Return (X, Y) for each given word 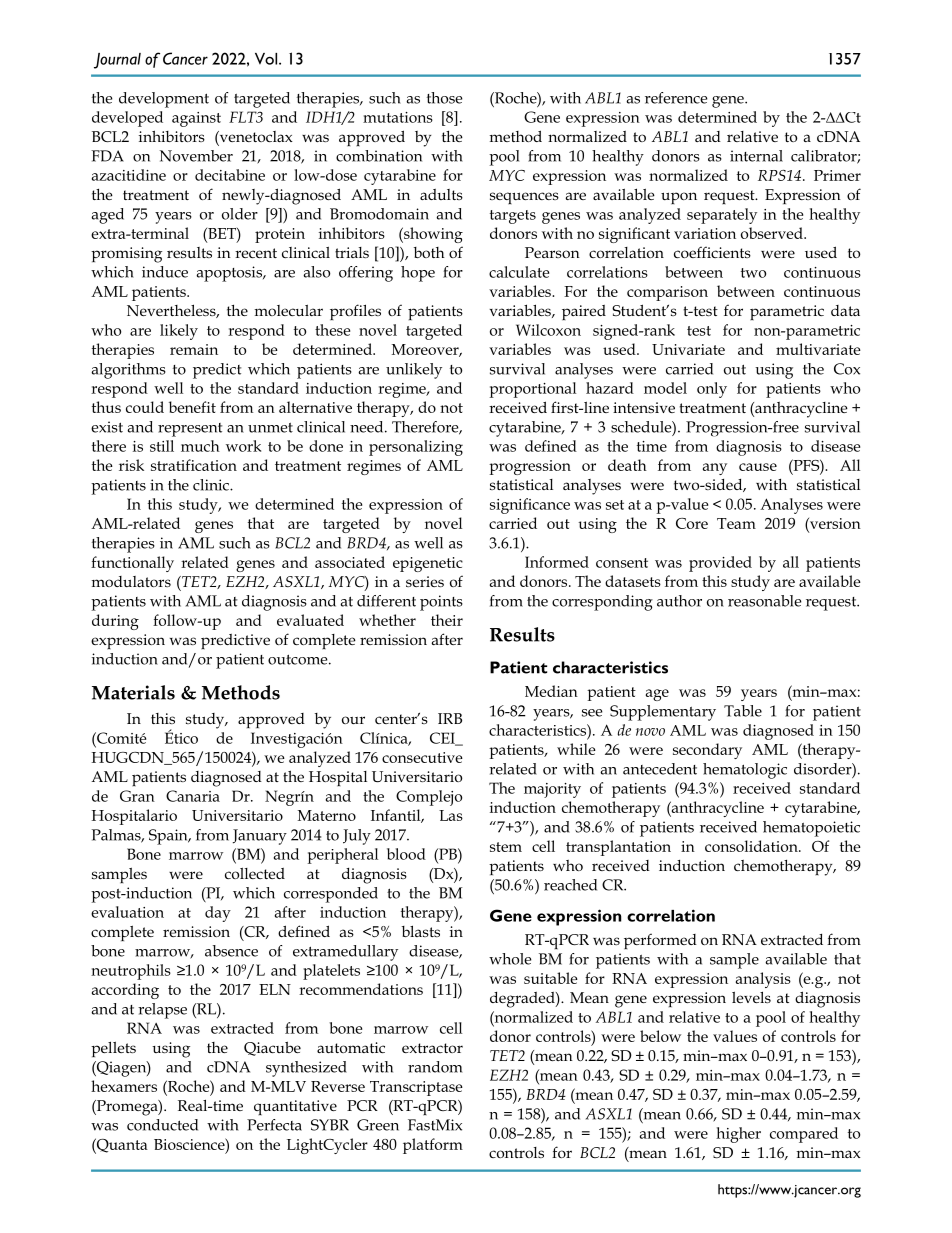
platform (433, 1146)
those (445, 98)
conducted (162, 1125)
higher (738, 1135)
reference (676, 98)
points (441, 603)
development (164, 100)
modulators (131, 581)
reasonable (765, 601)
